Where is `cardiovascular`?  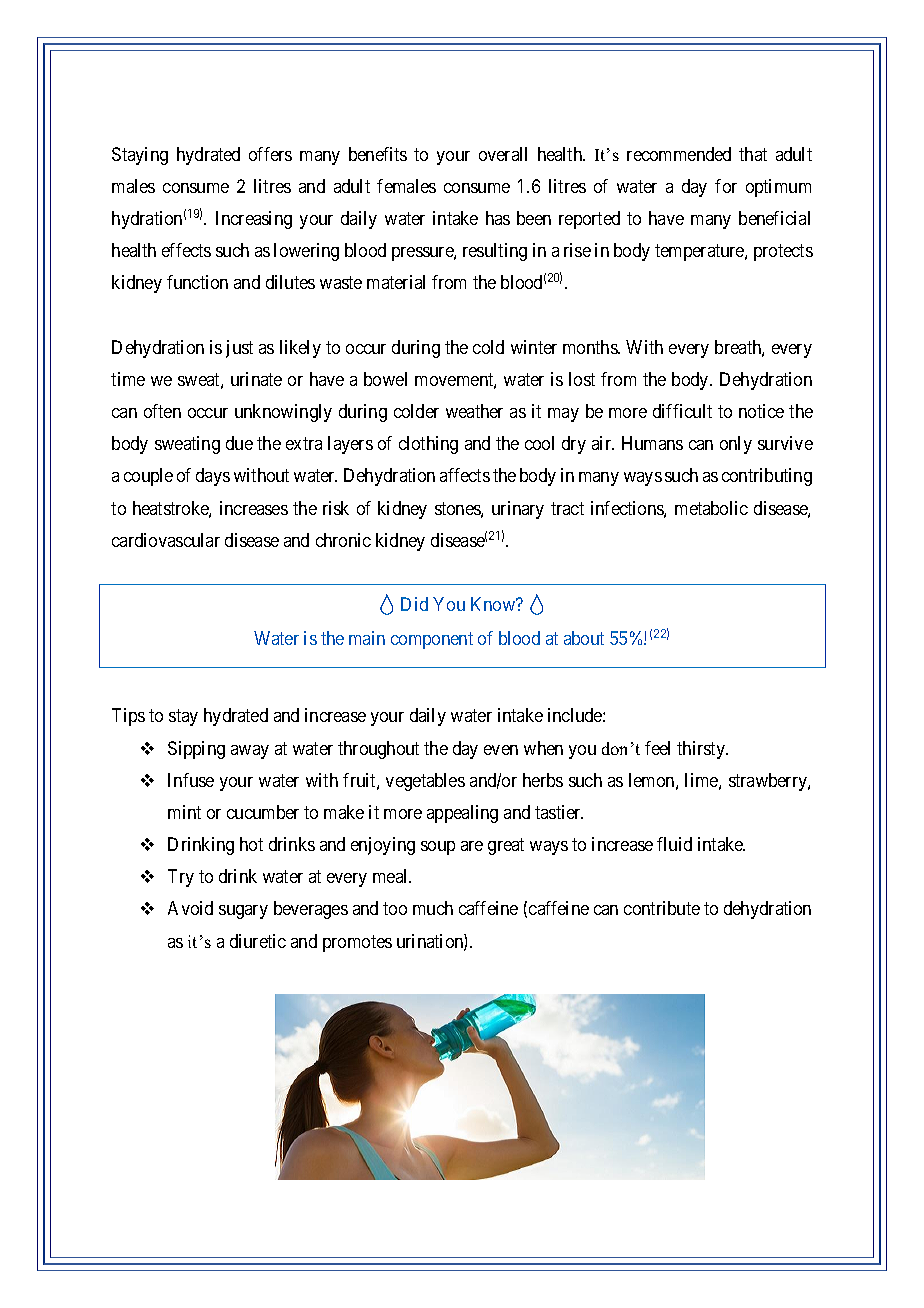
cardiovascular is located at coordinates (166, 540).
